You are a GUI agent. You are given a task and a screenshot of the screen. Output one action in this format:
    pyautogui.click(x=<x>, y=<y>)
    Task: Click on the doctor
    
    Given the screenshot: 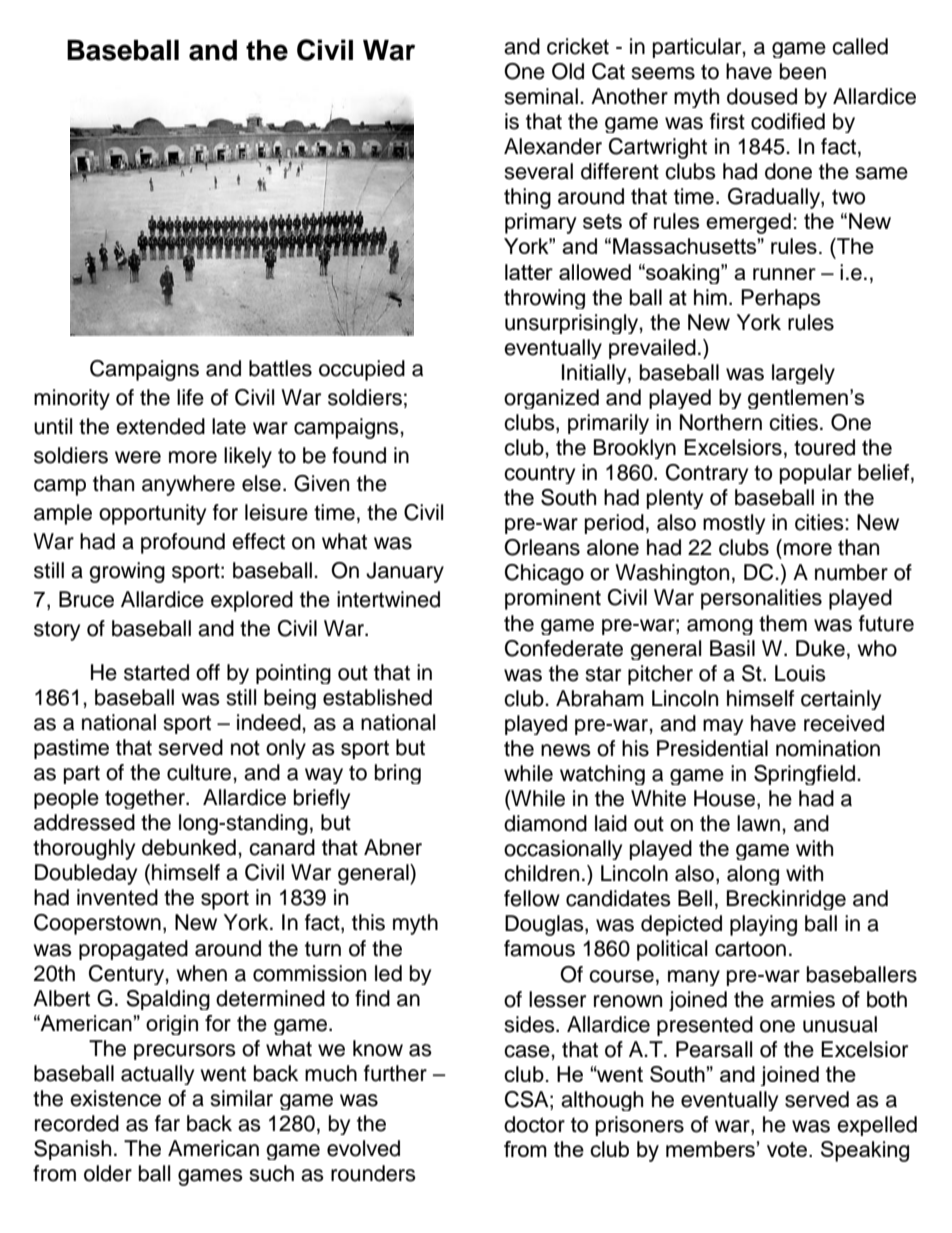 What is the action you would take?
    pyautogui.click(x=534, y=1124)
